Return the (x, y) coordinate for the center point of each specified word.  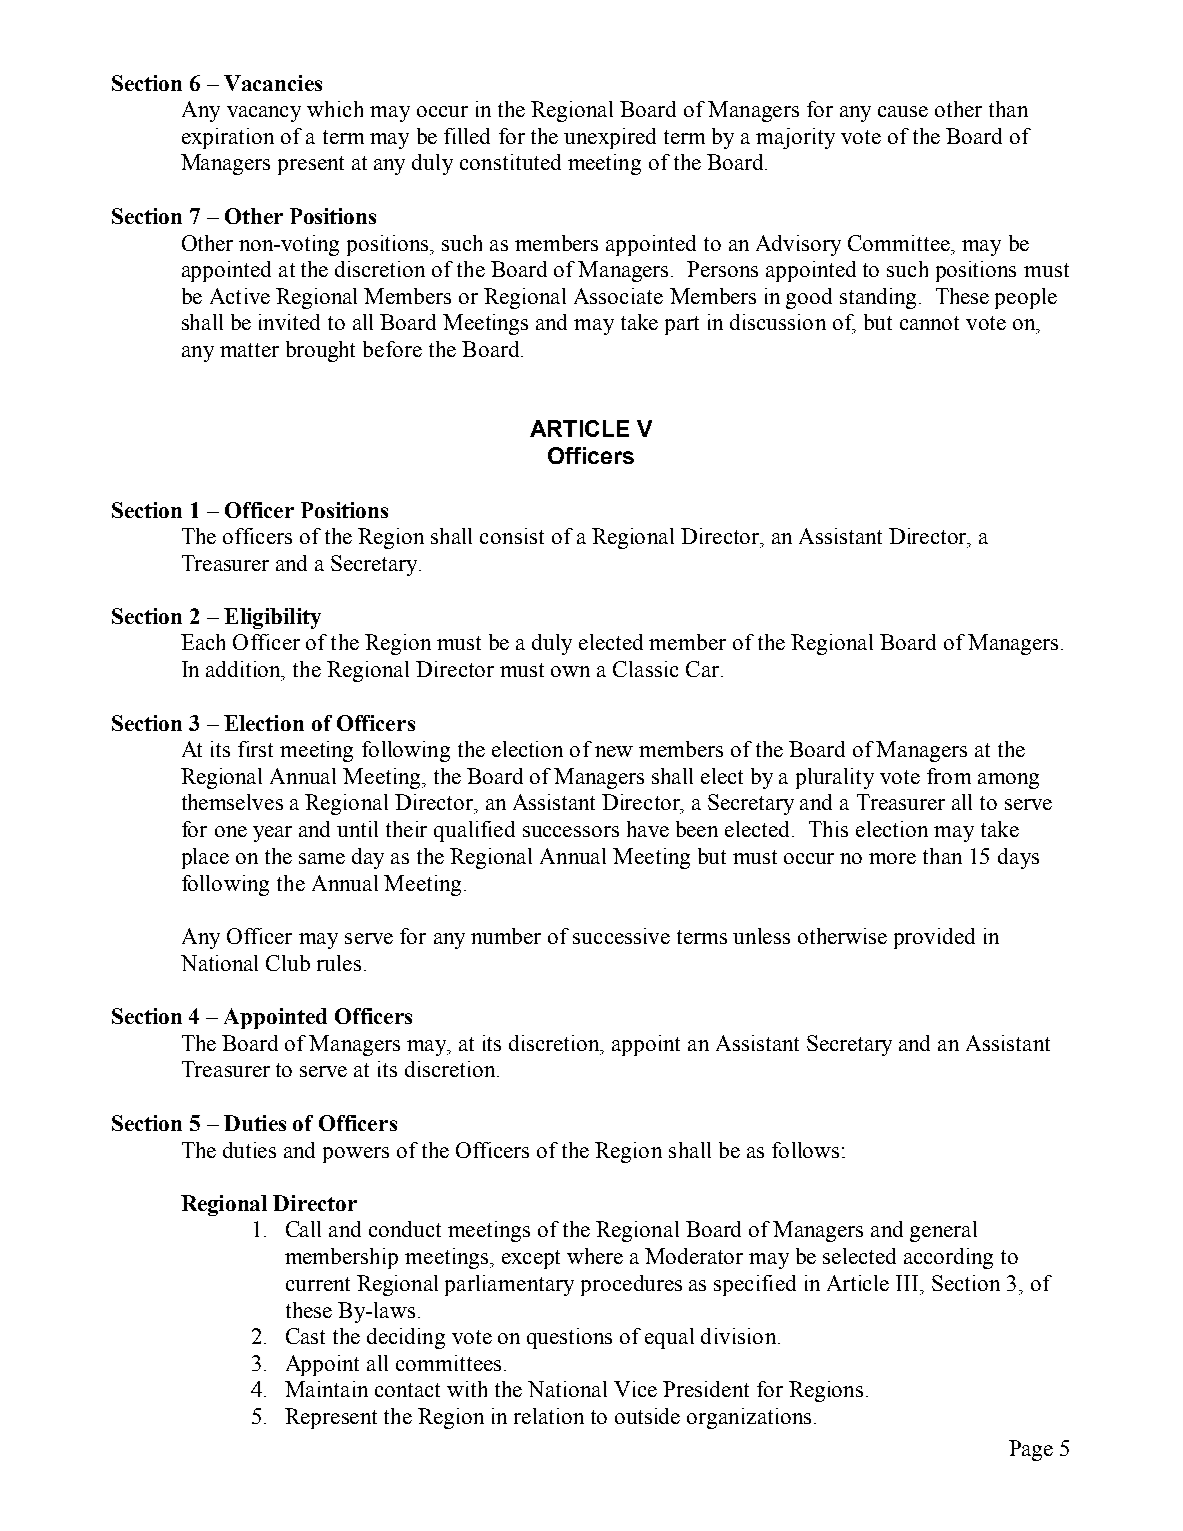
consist (512, 536)
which (335, 109)
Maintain (326, 1389)
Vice (635, 1389)
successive (621, 936)
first (255, 749)
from (949, 776)
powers (356, 1155)
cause (903, 111)
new (614, 751)
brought (320, 351)
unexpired (610, 138)
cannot (929, 323)
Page (1031, 1450)
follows (805, 1150)
